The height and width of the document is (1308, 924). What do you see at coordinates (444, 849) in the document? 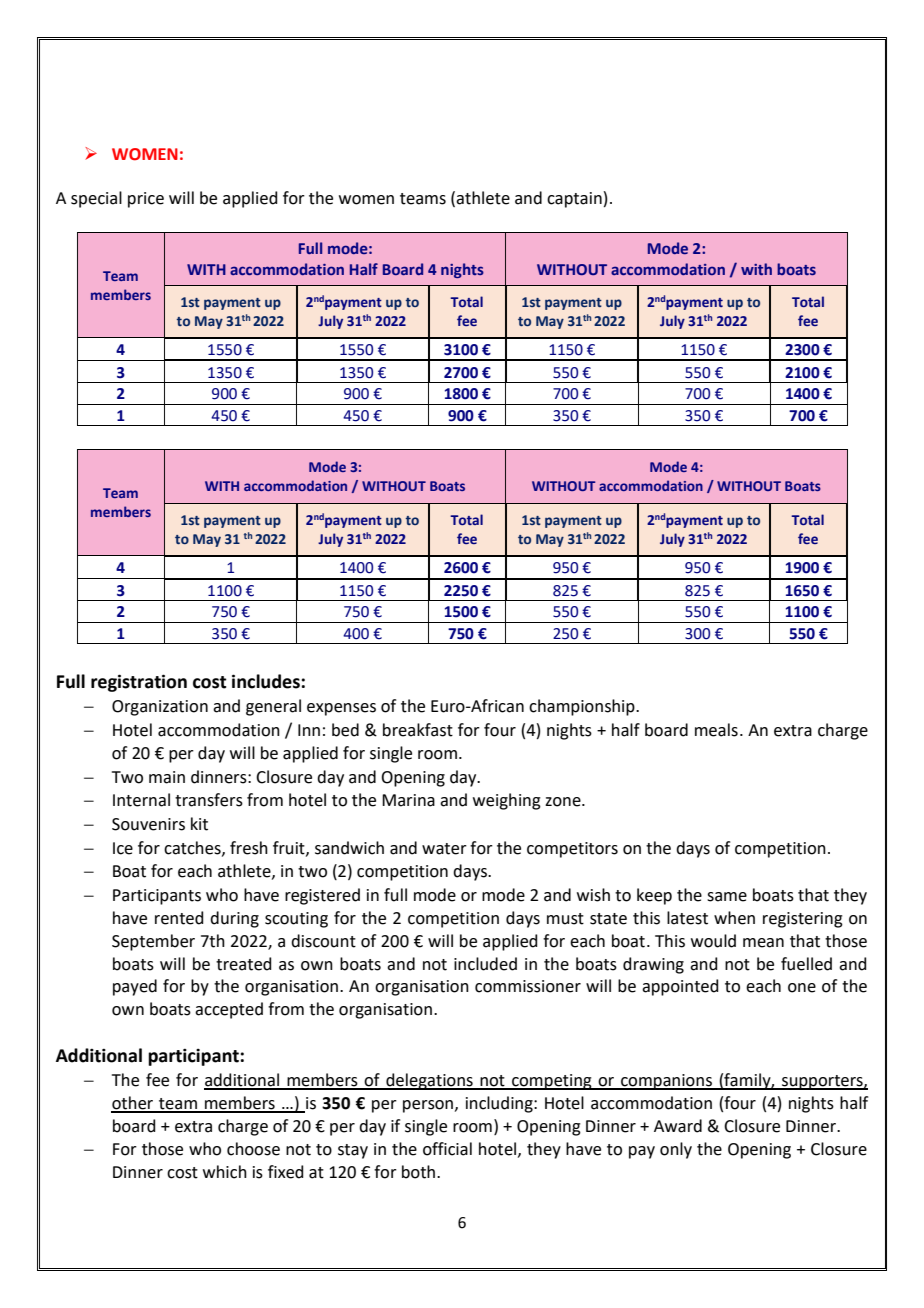
I see `water` at bounding box center [444, 849].
